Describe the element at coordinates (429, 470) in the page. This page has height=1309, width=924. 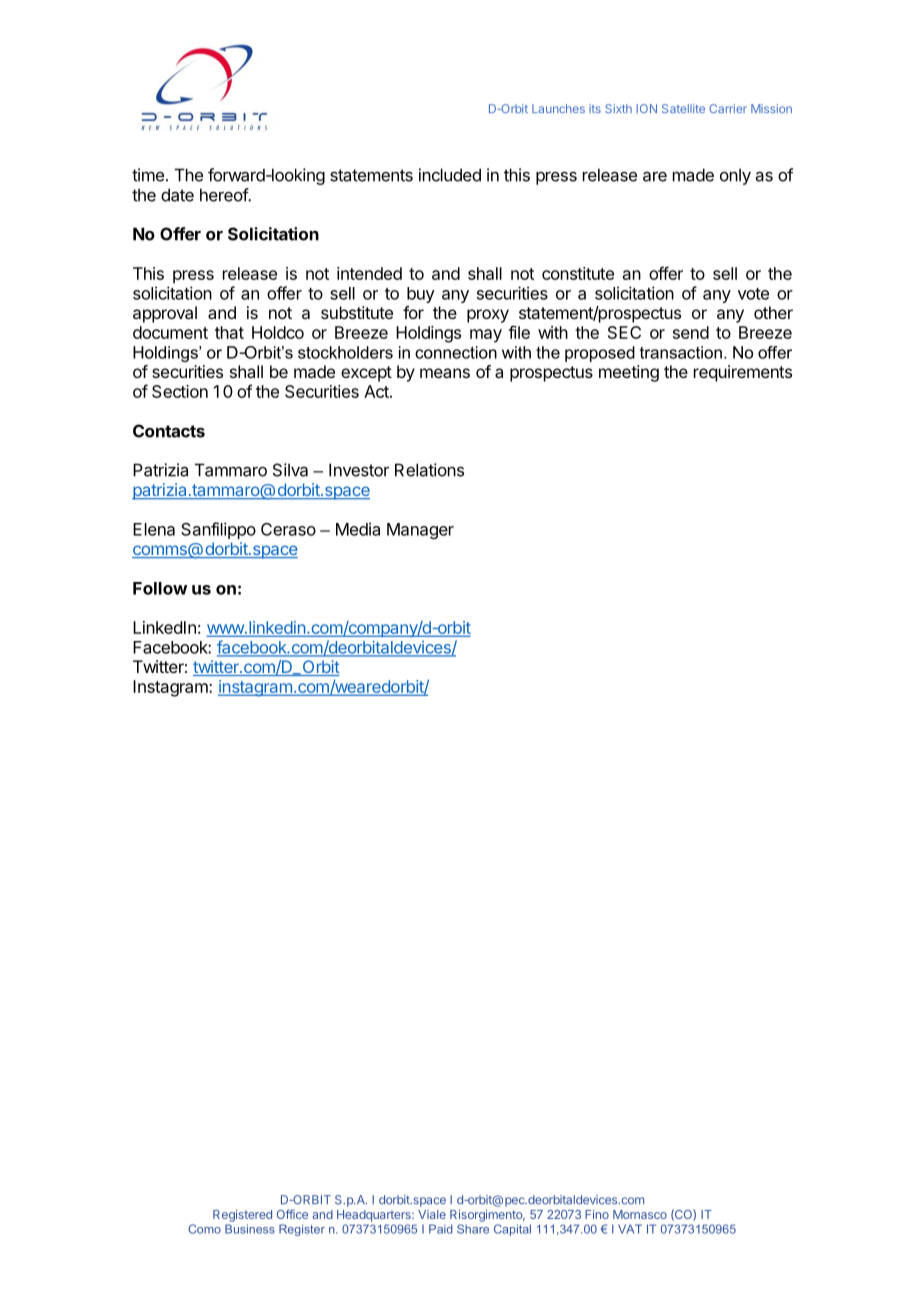
I see `Relations` at that location.
